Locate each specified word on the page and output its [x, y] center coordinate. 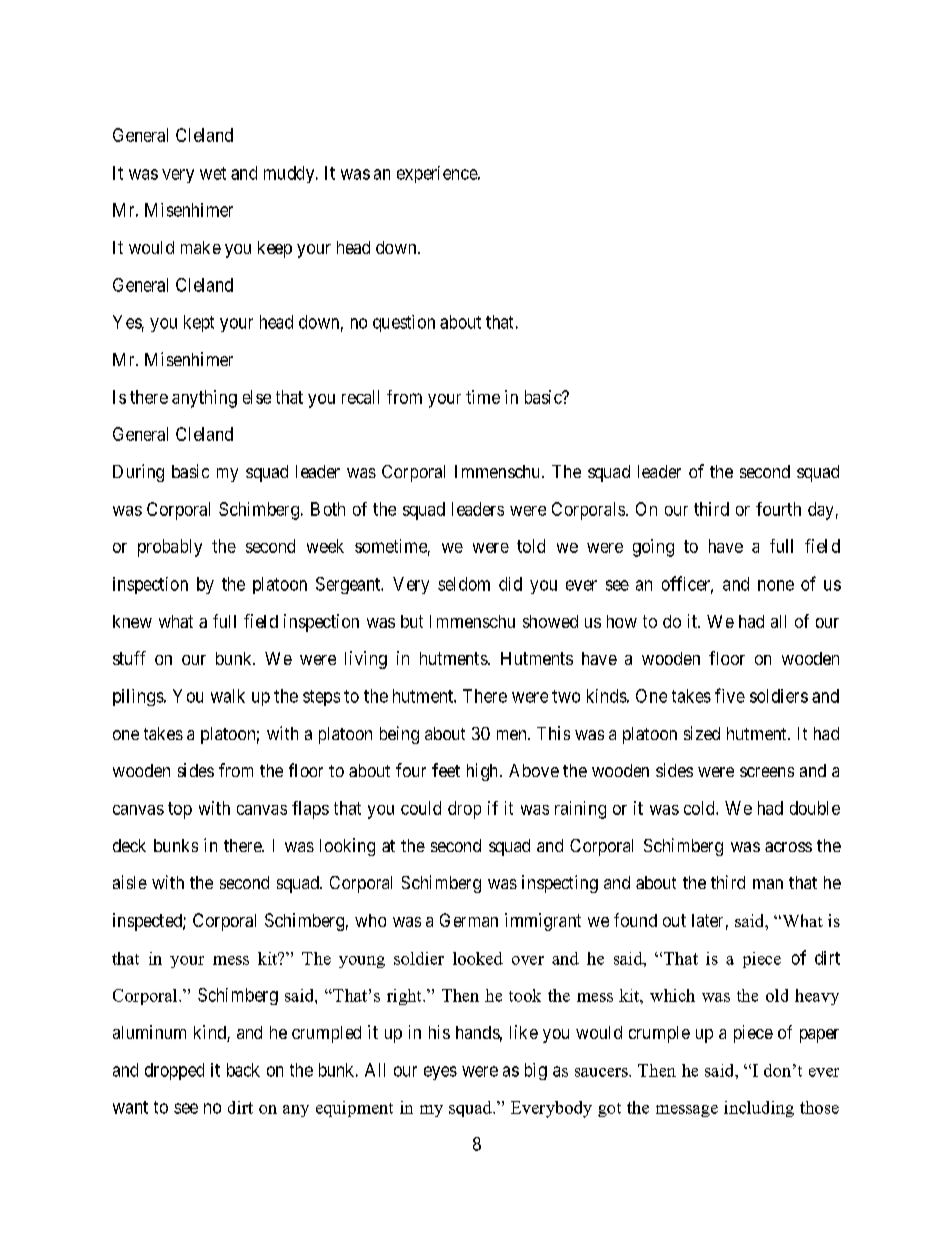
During [138, 473]
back [243, 1070]
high [484, 772]
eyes [440, 1073]
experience [438, 174]
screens [767, 772]
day [820, 511]
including [759, 1109]
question [404, 323]
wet [213, 173]
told [531, 546]
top [180, 810]
